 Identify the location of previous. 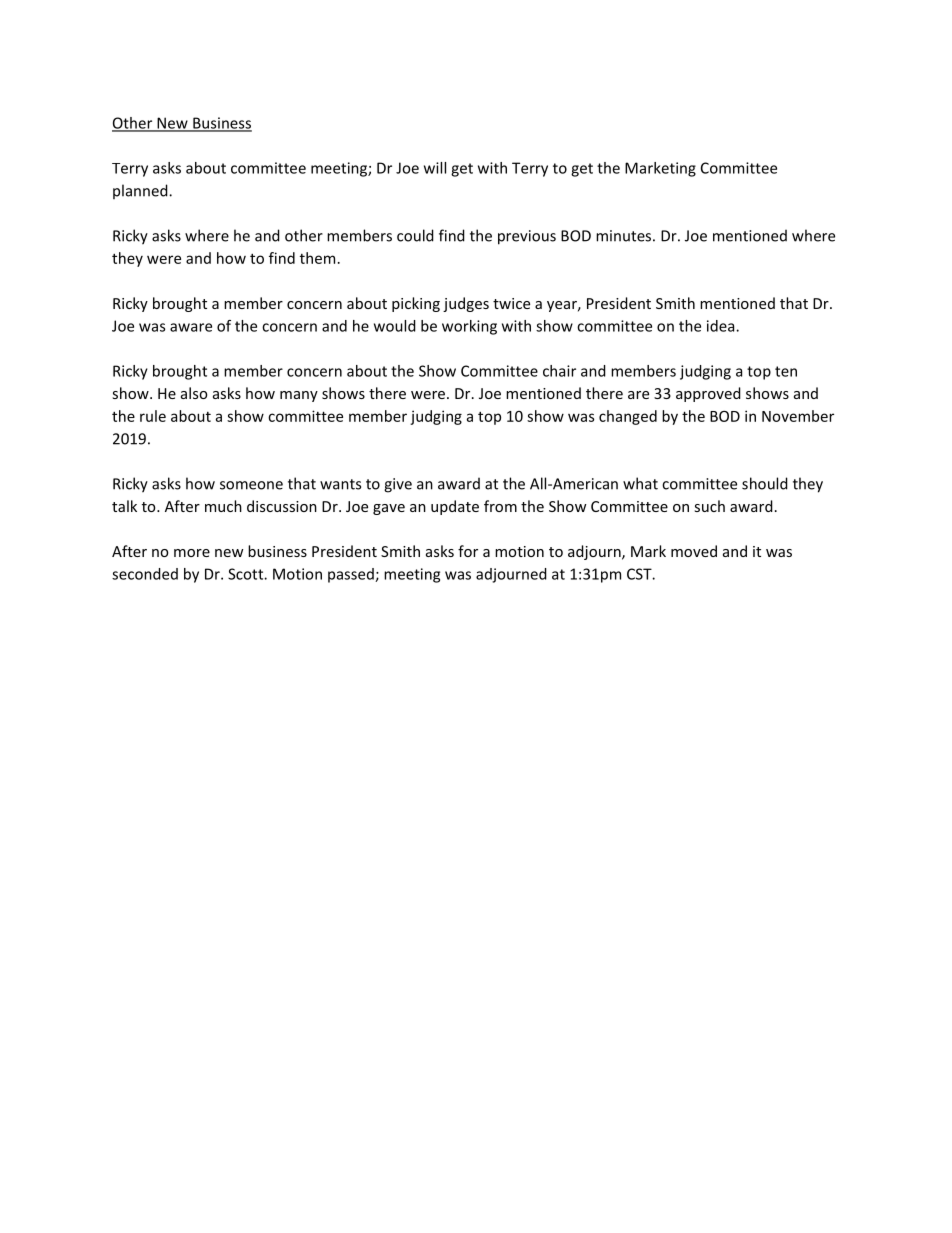
(527, 237).
